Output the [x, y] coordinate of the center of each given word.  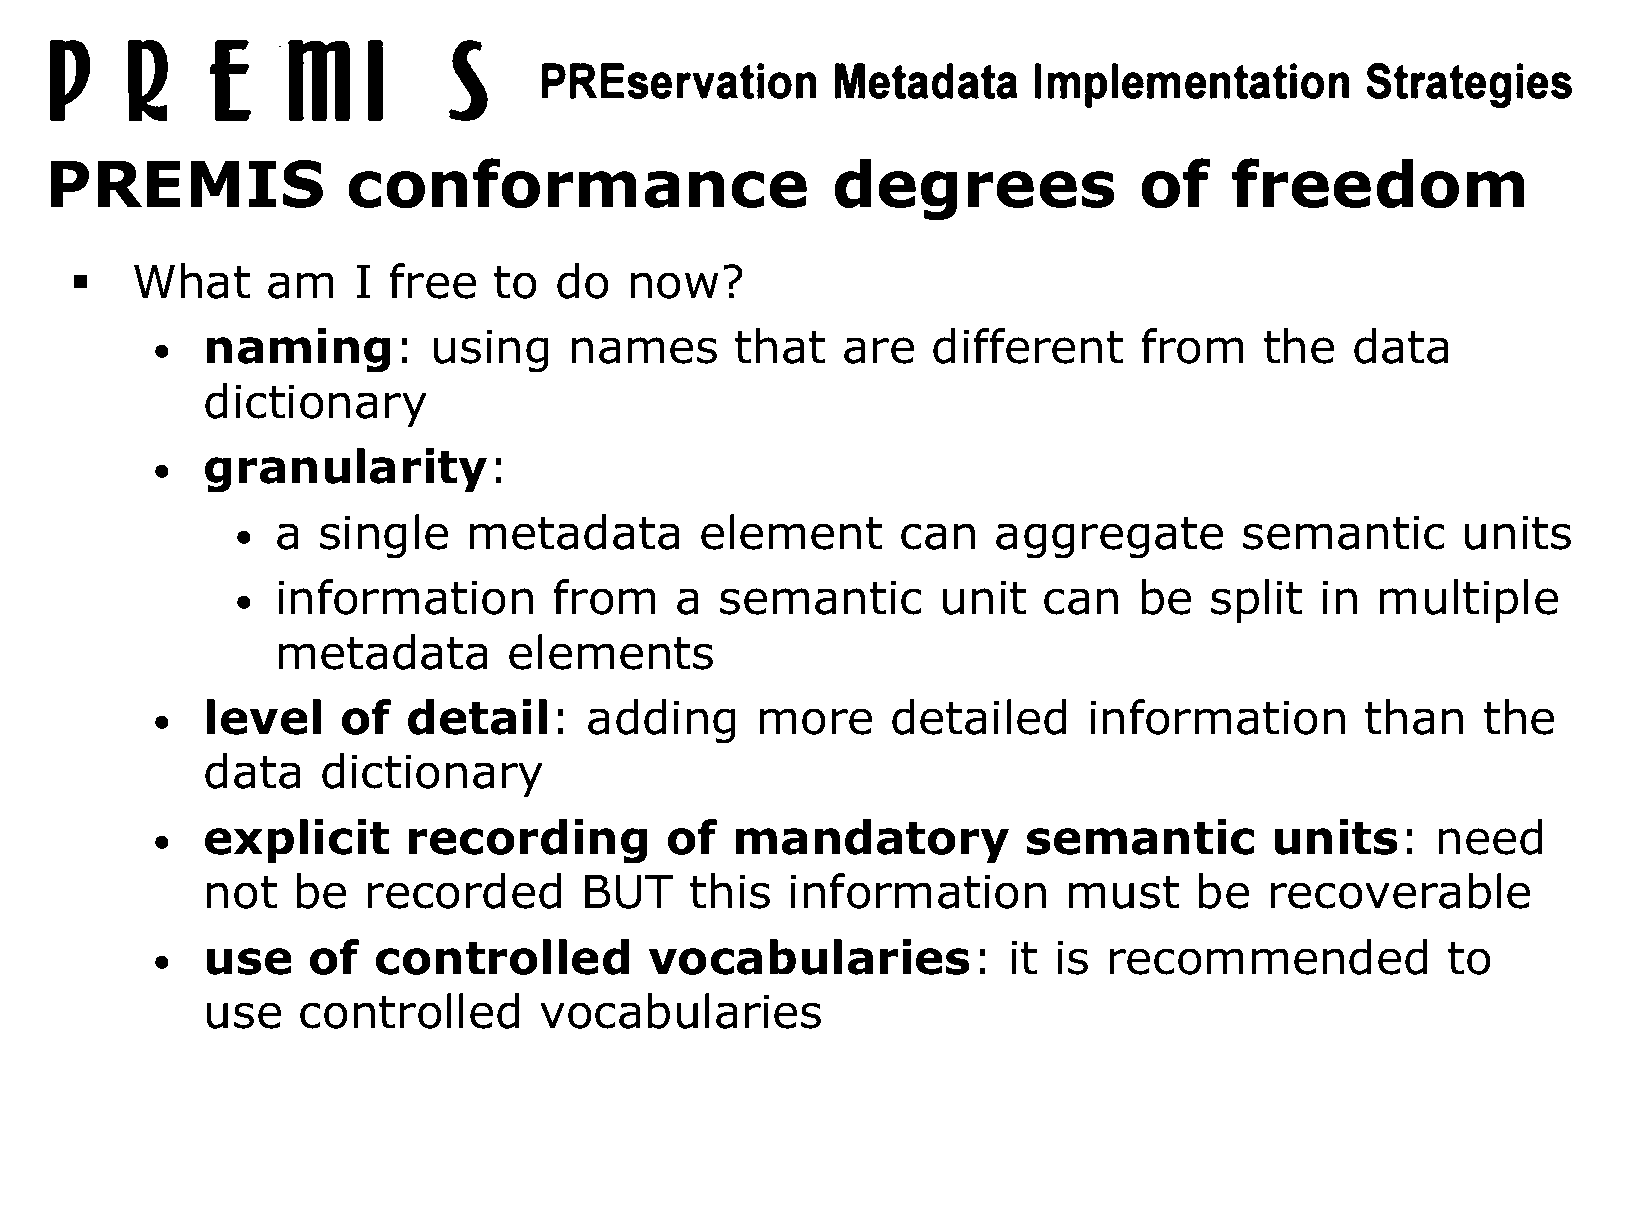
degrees [974, 189]
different [1028, 346]
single [384, 536]
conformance [577, 183]
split [1256, 601]
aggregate [1109, 538]
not [242, 892]
